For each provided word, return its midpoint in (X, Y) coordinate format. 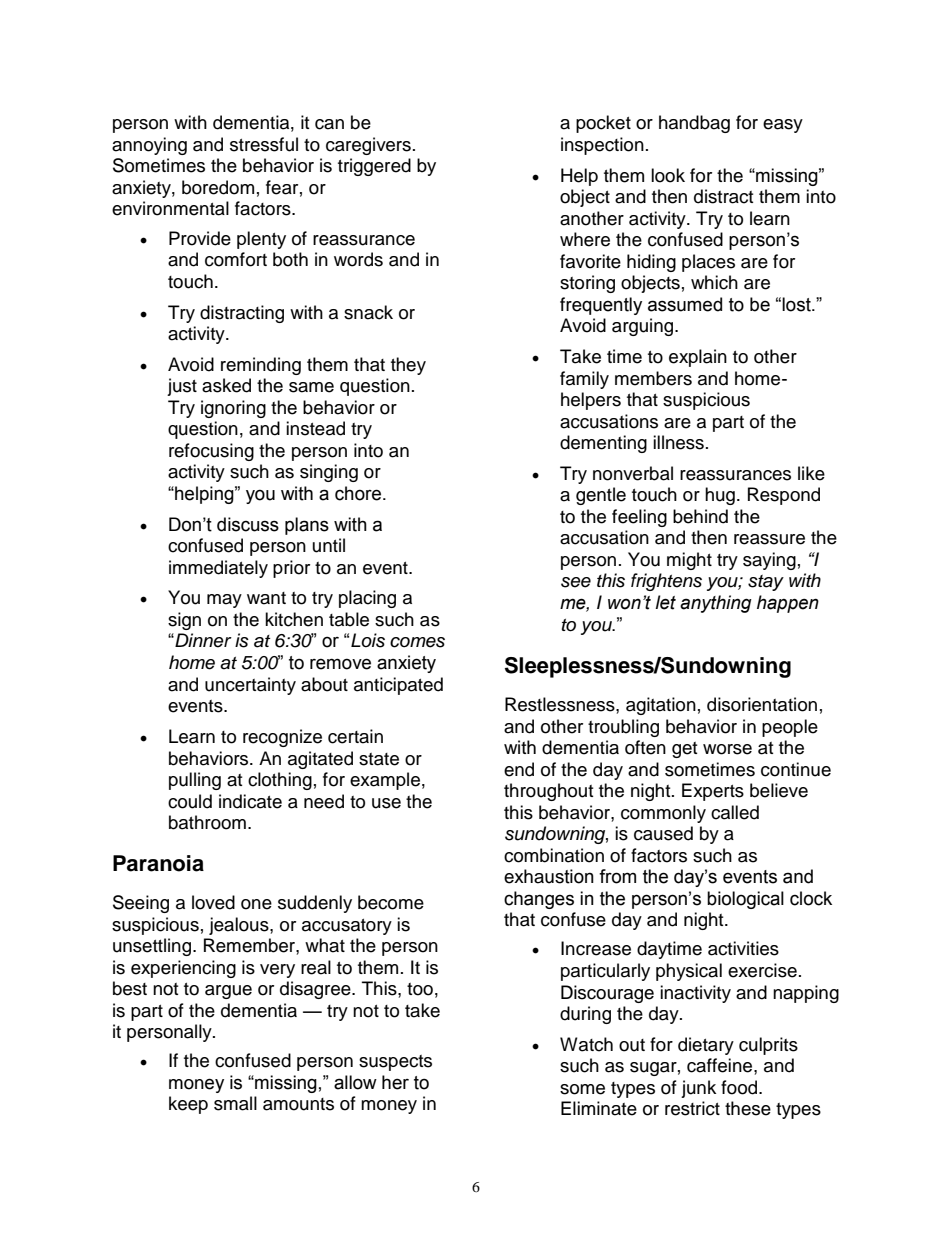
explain (698, 358)
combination (554, 855)
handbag (694, 124)
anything (716, 604)
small (235, 1103)
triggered (374, 167)
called (735, 812)
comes (417, 642)
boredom (218, 187)
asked (226, 385)
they (408, 366)
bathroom (207, 822)
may (224, 601)
